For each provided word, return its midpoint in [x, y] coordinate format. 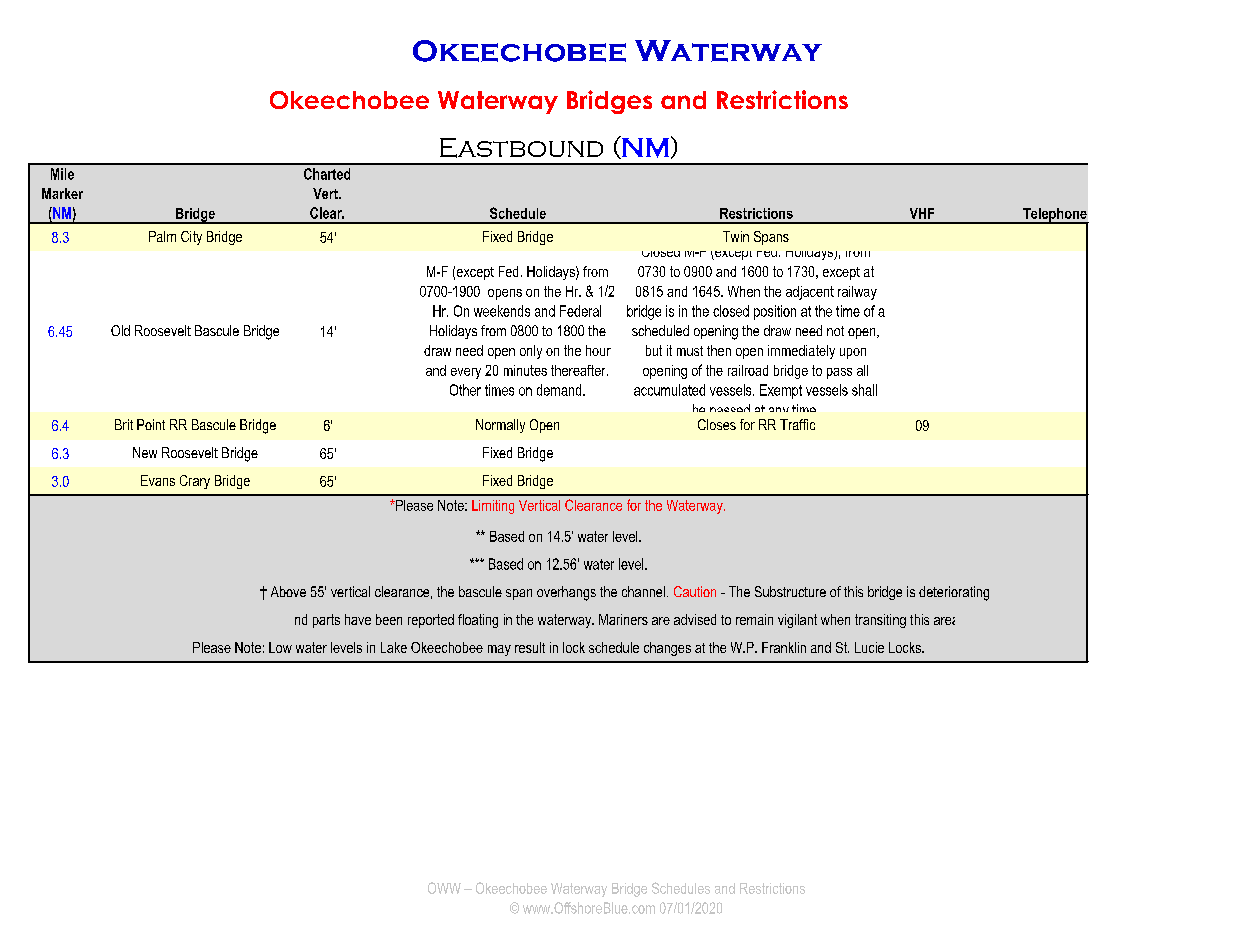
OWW [444, 888]
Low [280, 647]
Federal [580, 311]
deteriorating [954, 593]
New [145, 452]
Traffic [797, 424]
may [499, 650]
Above [288, 591]
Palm [162, 236]
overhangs [566, 593]
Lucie [869, 647]
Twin [736, 236]
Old [120, 330]
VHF [922, 213]
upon [853, 353]
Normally [500, 426]
